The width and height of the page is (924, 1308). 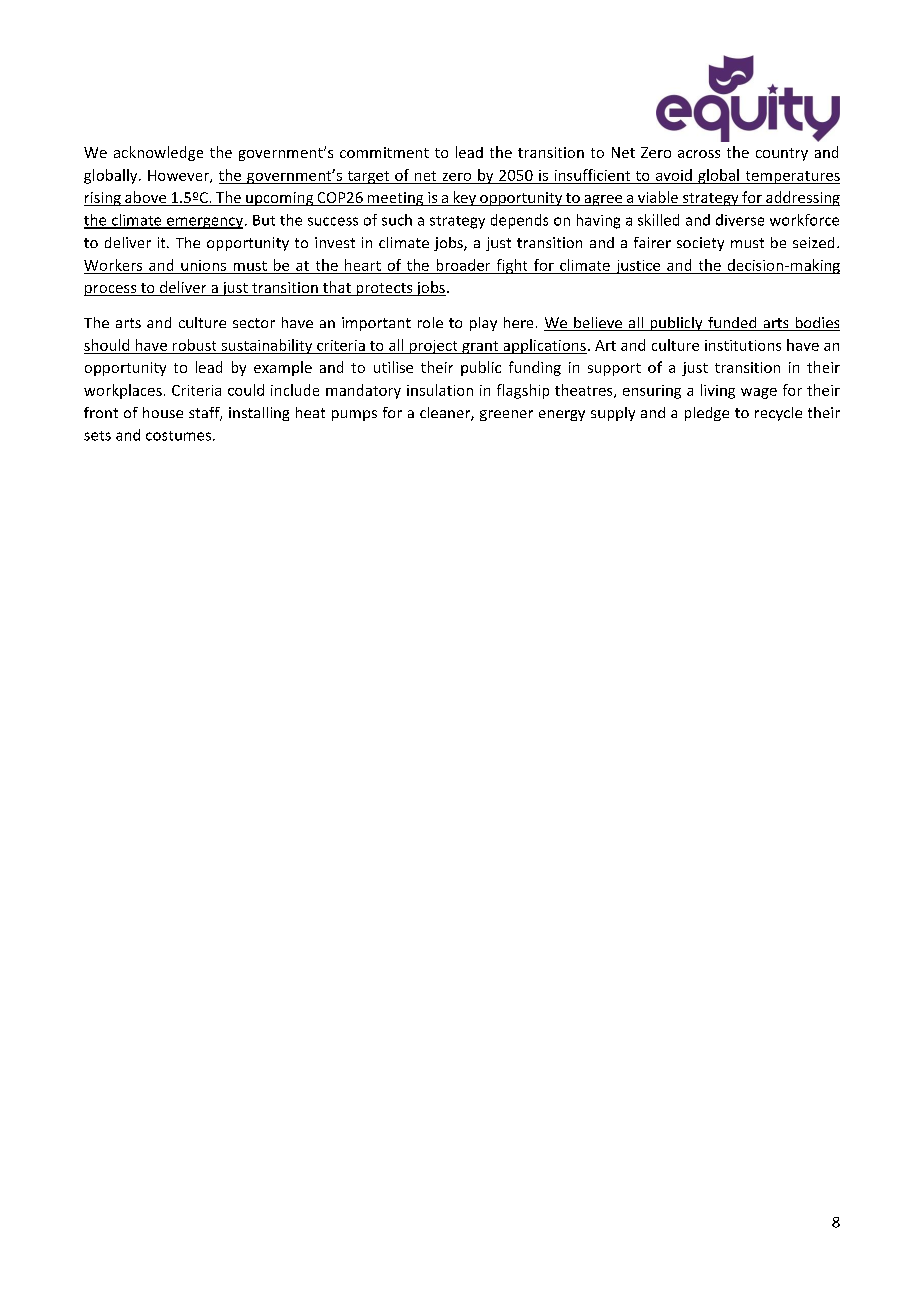 What do you see at coordinates (699, 154) in the page?
I see `across` at bounding box center [699, 154].
